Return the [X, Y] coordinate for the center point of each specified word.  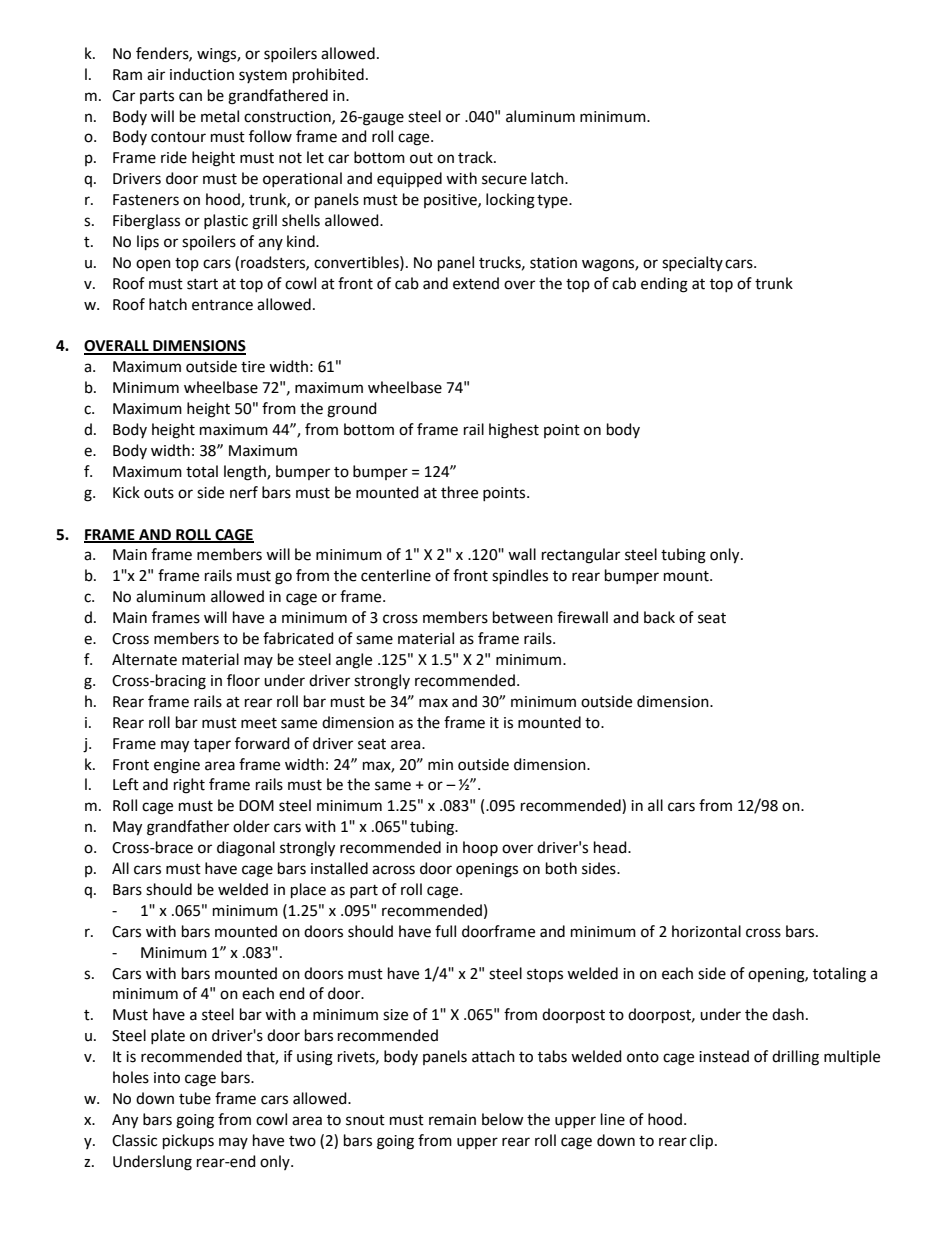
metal [220, 116]
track [476, 157]
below [503, 1119]
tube [195, 1098]
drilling [795, 1058]
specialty [692, 263]
